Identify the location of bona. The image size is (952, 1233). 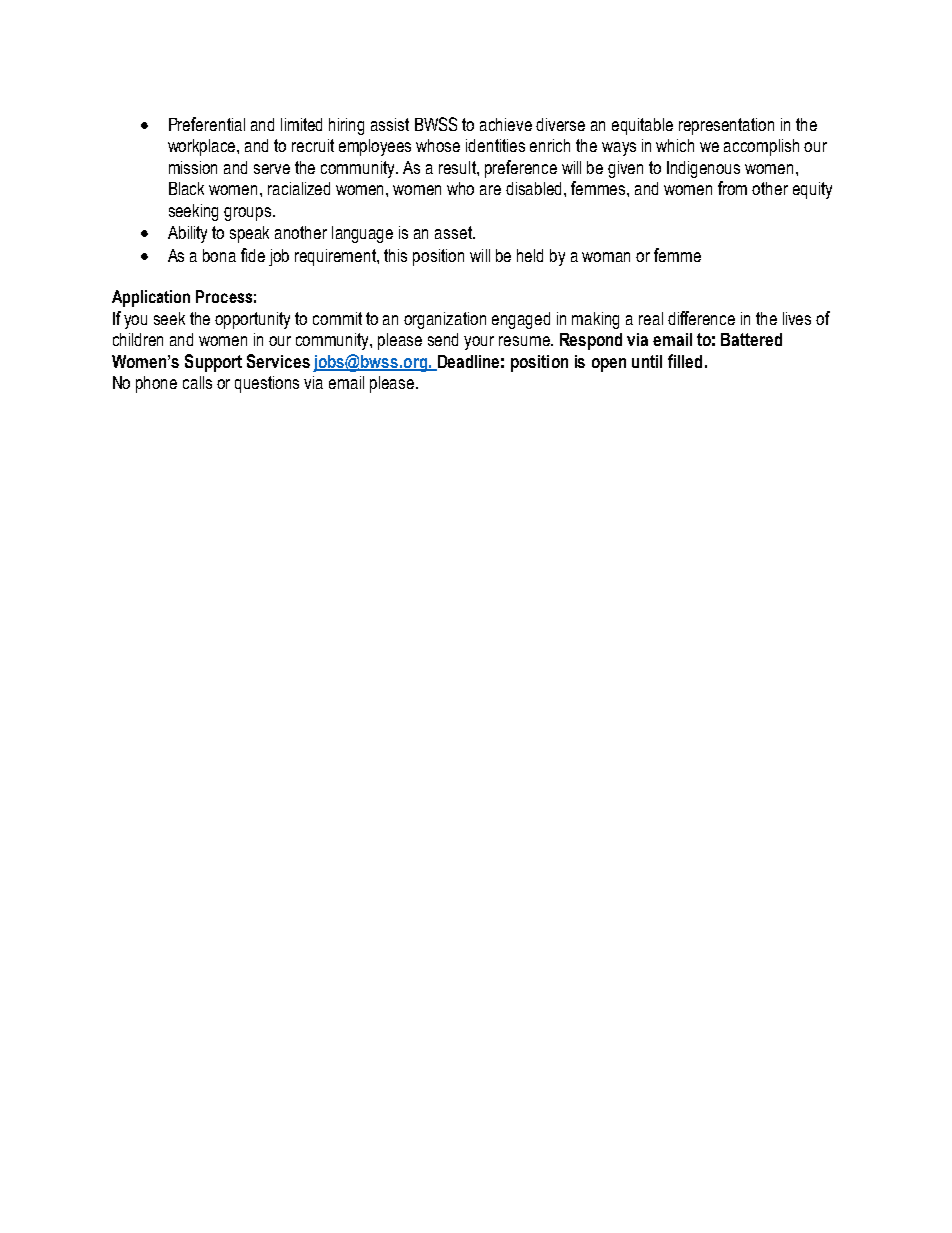
(219, 255).
